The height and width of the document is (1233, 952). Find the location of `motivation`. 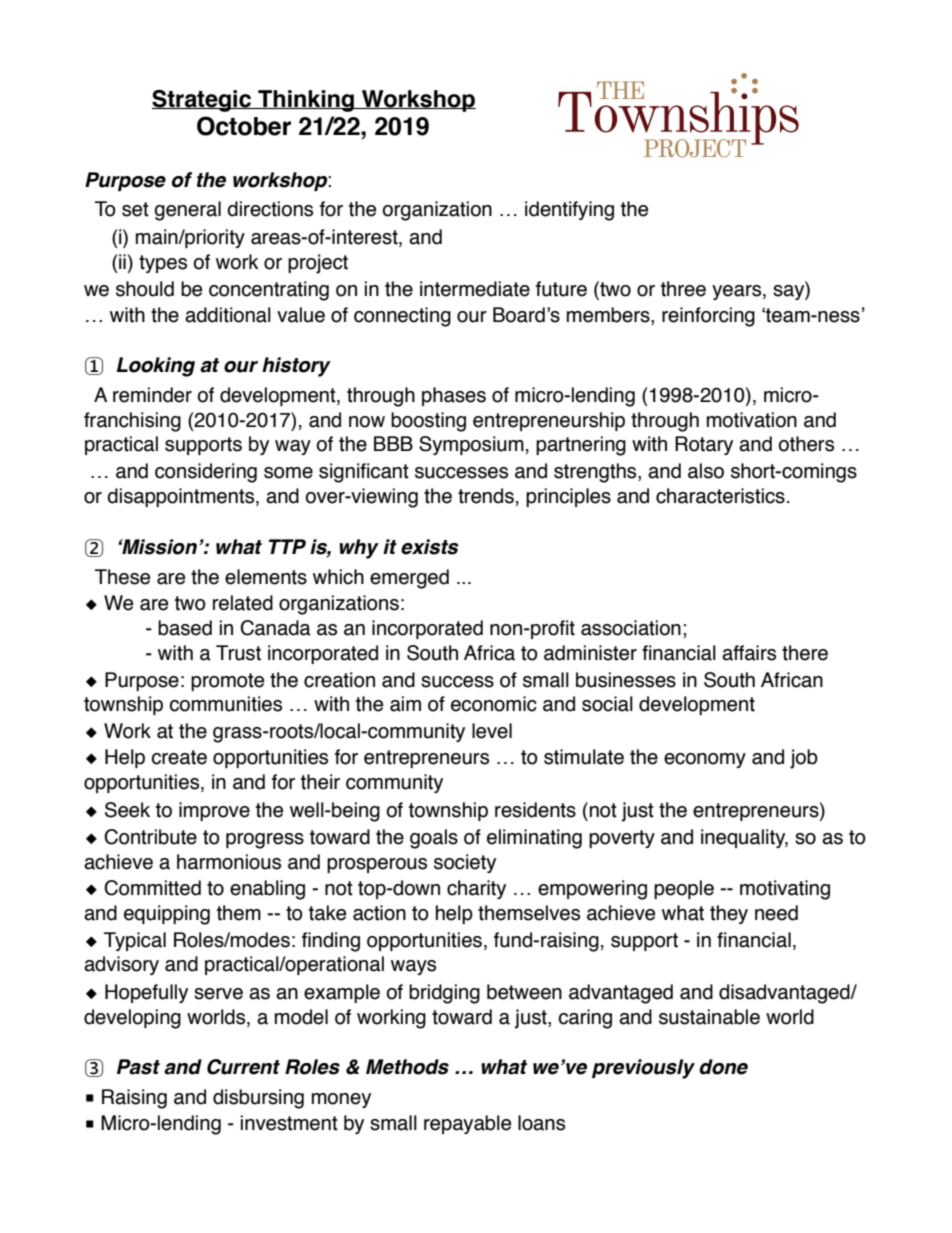

motivation is located at coordinates (752, 420).
